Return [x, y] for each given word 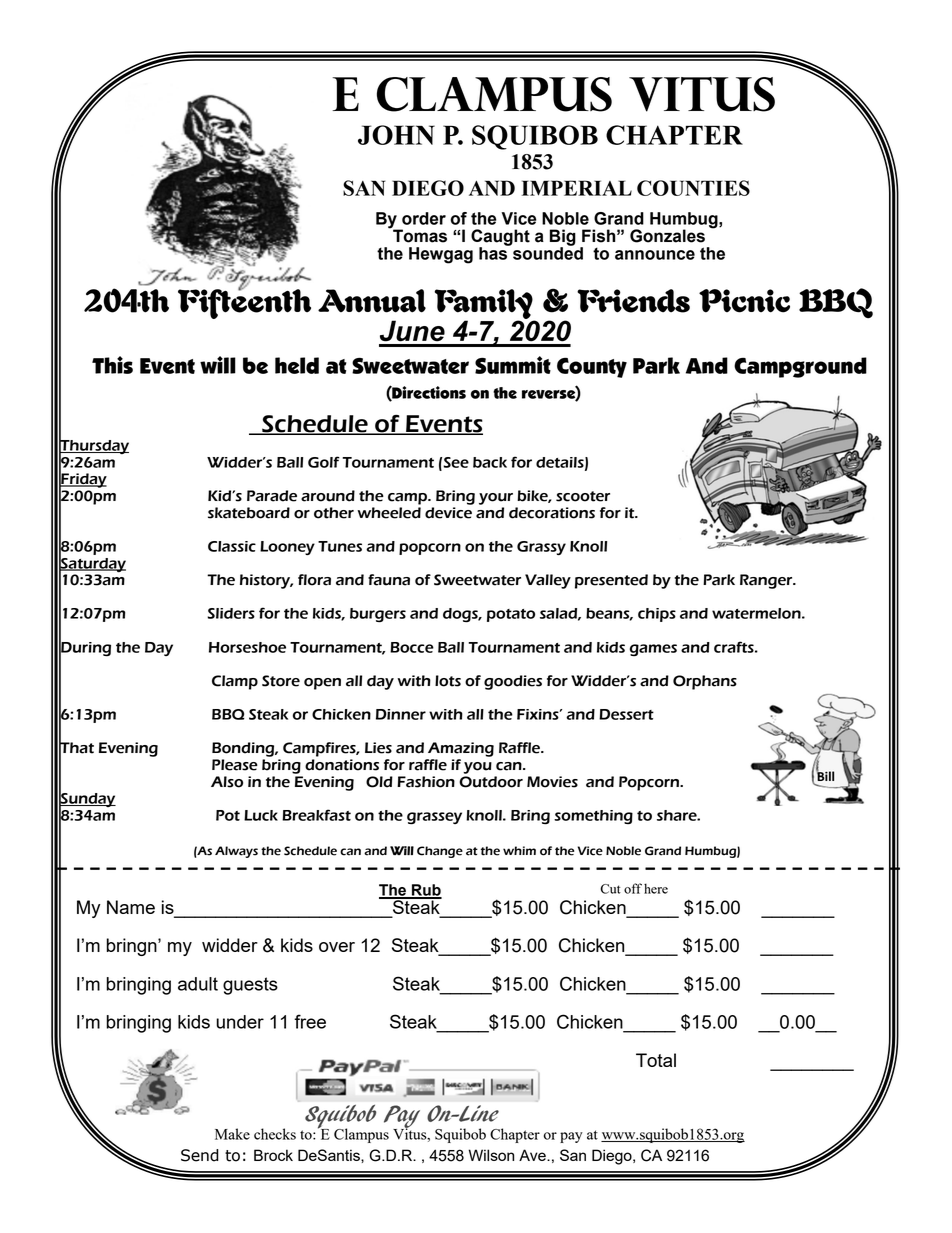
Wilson [491, 1155]
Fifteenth [244, 303]
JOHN [396, 135]
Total [656, 1060]
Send [200, 1155]
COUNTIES [693, 188]
